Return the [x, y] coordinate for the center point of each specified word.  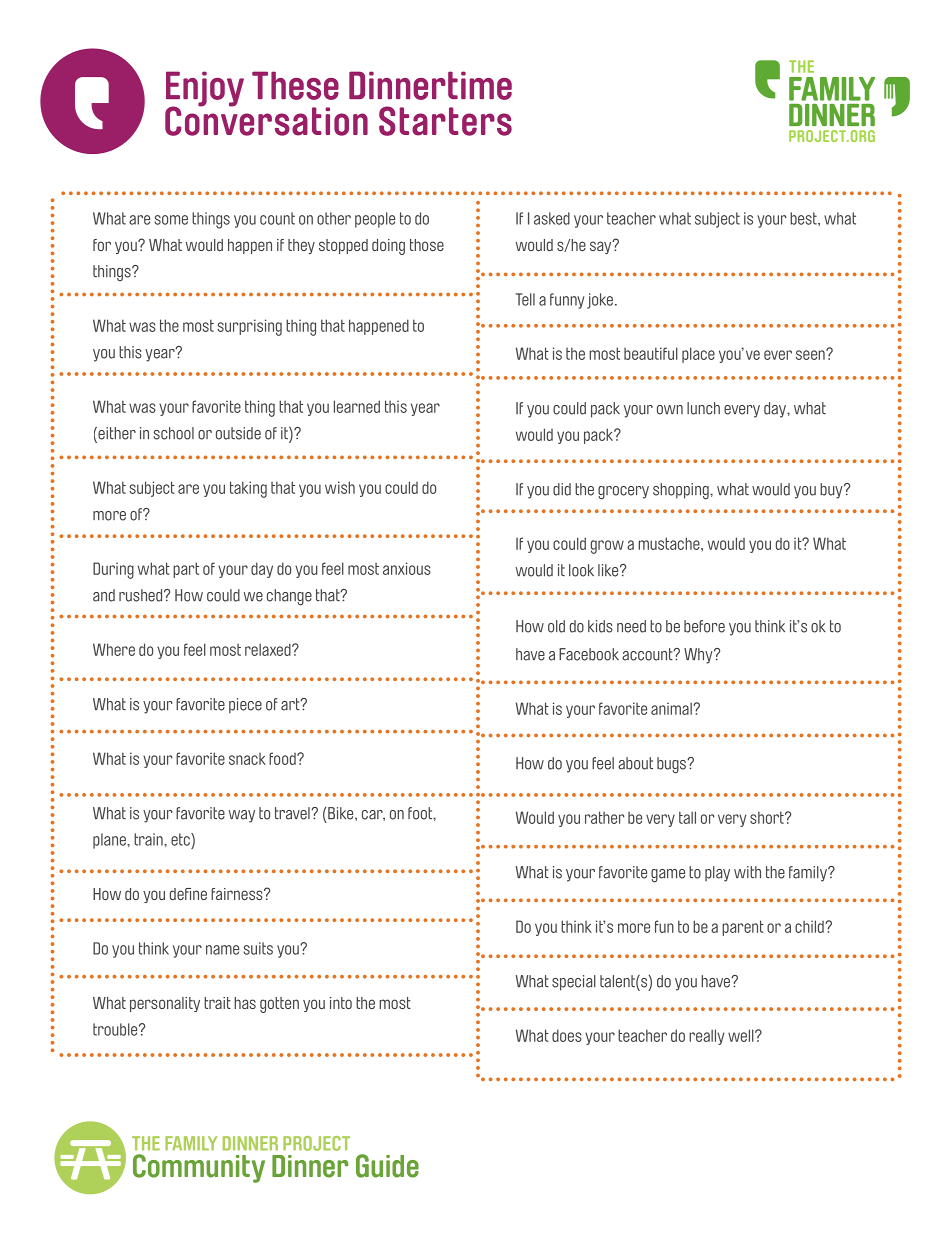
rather [605, 817]
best [804, 218]
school [174, 433]
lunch [703, 408]
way [242, 816]
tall [687, 817]
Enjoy [205, 90]
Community [199, 1168]
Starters [445, 121]
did [562, 489]
